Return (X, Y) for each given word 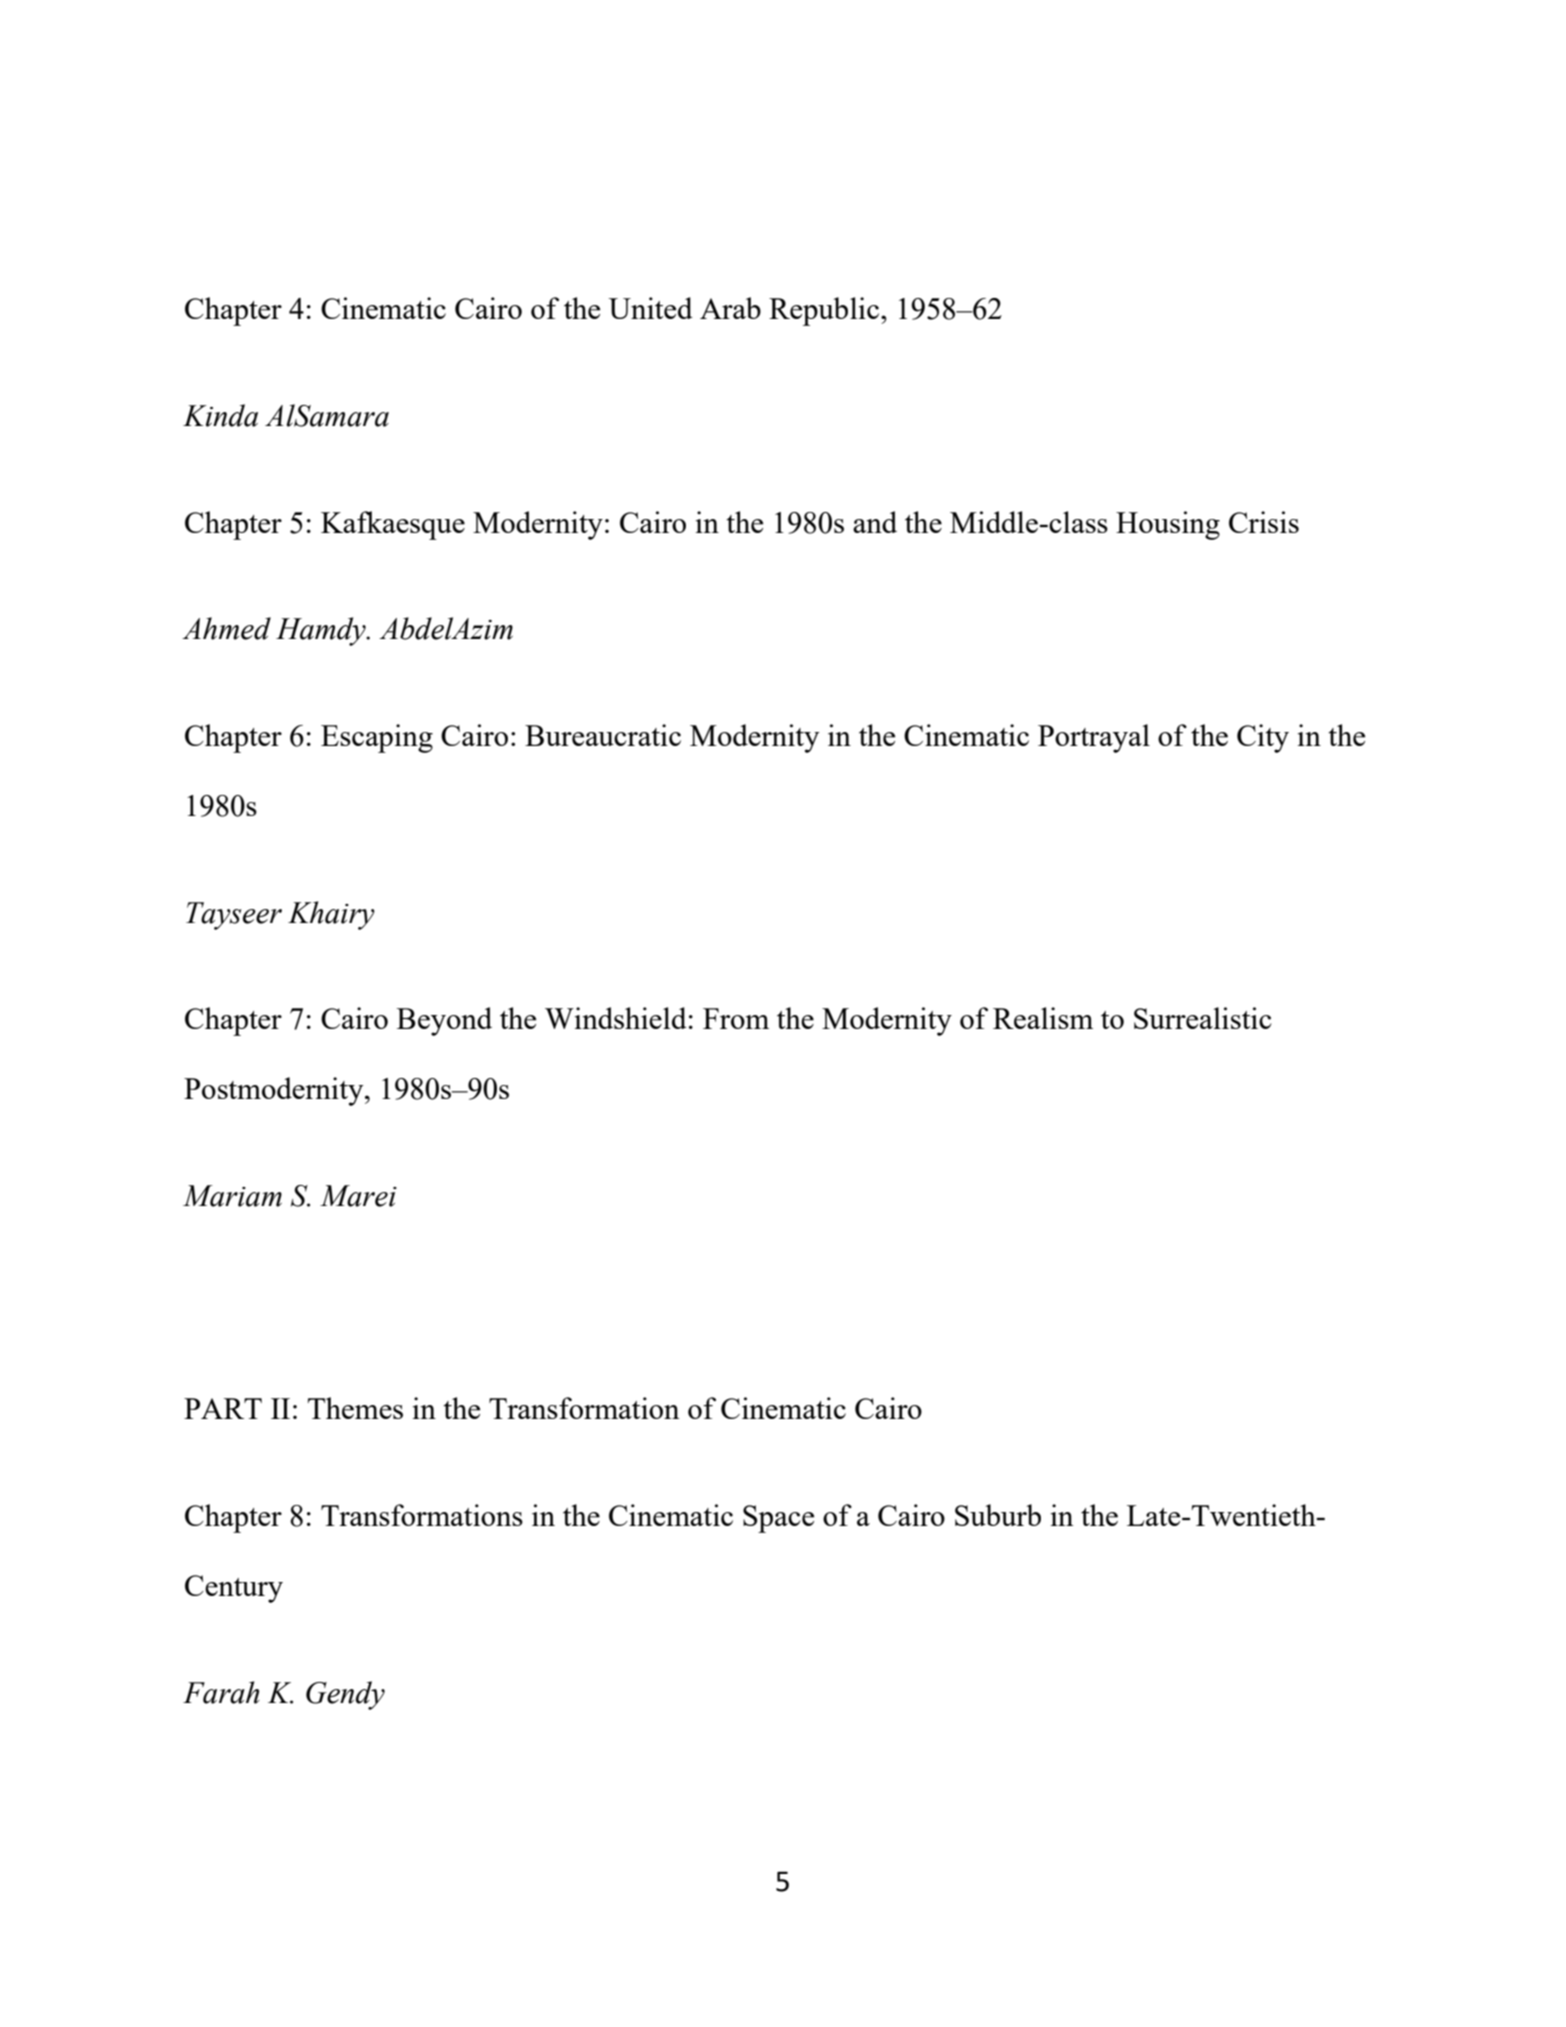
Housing (1168, 525)
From (736, 1018)
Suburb (998, 1515)
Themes (355, 1408)
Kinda (220, 415)
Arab (730, 308)
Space (778, 1519)
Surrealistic (1202, 1018)
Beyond (444, 1021)
